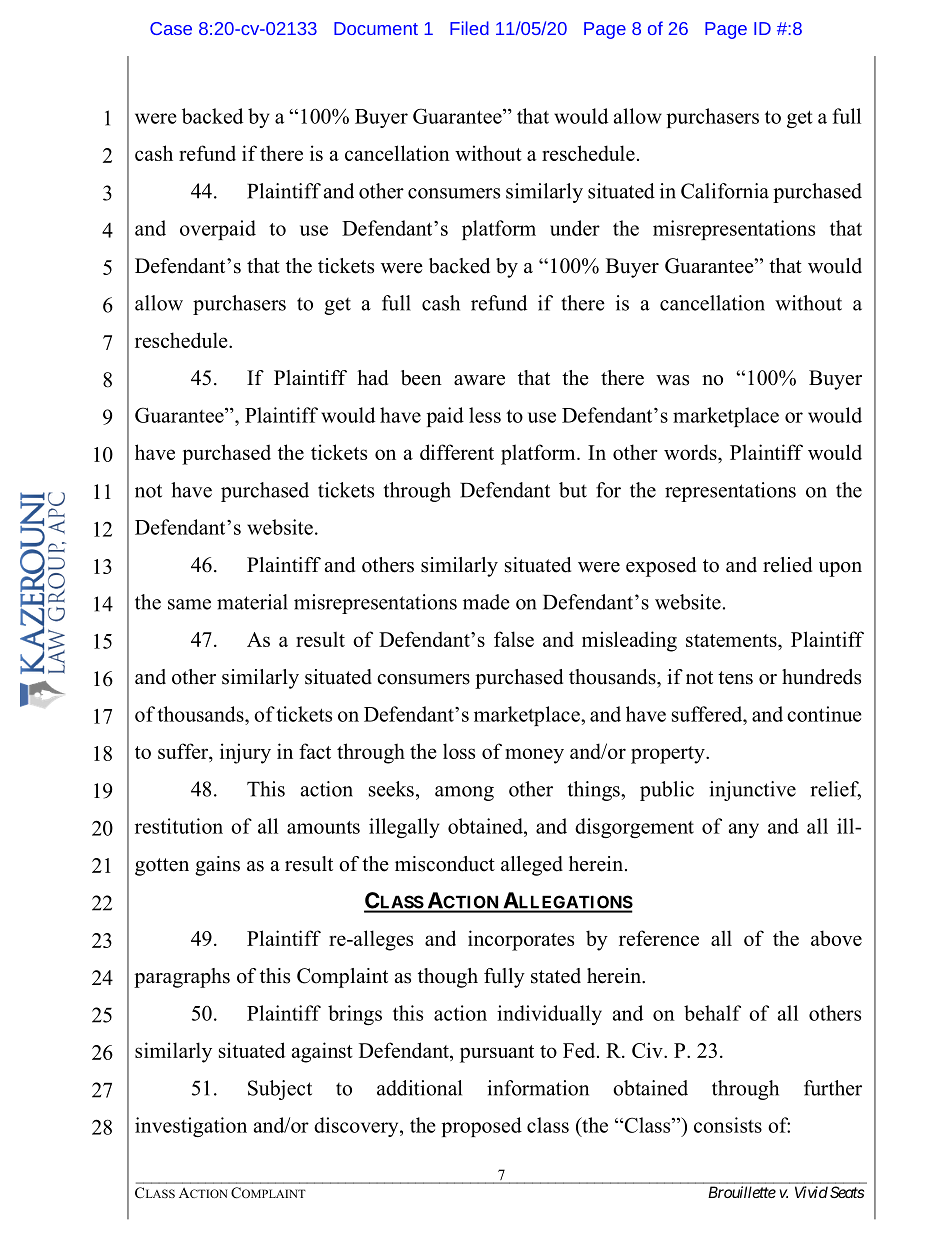 The image size is (952, 1233). What do you see at coordinates (252, 602) in the screenshot?
I see `material` at bounding box center [252, 602].
